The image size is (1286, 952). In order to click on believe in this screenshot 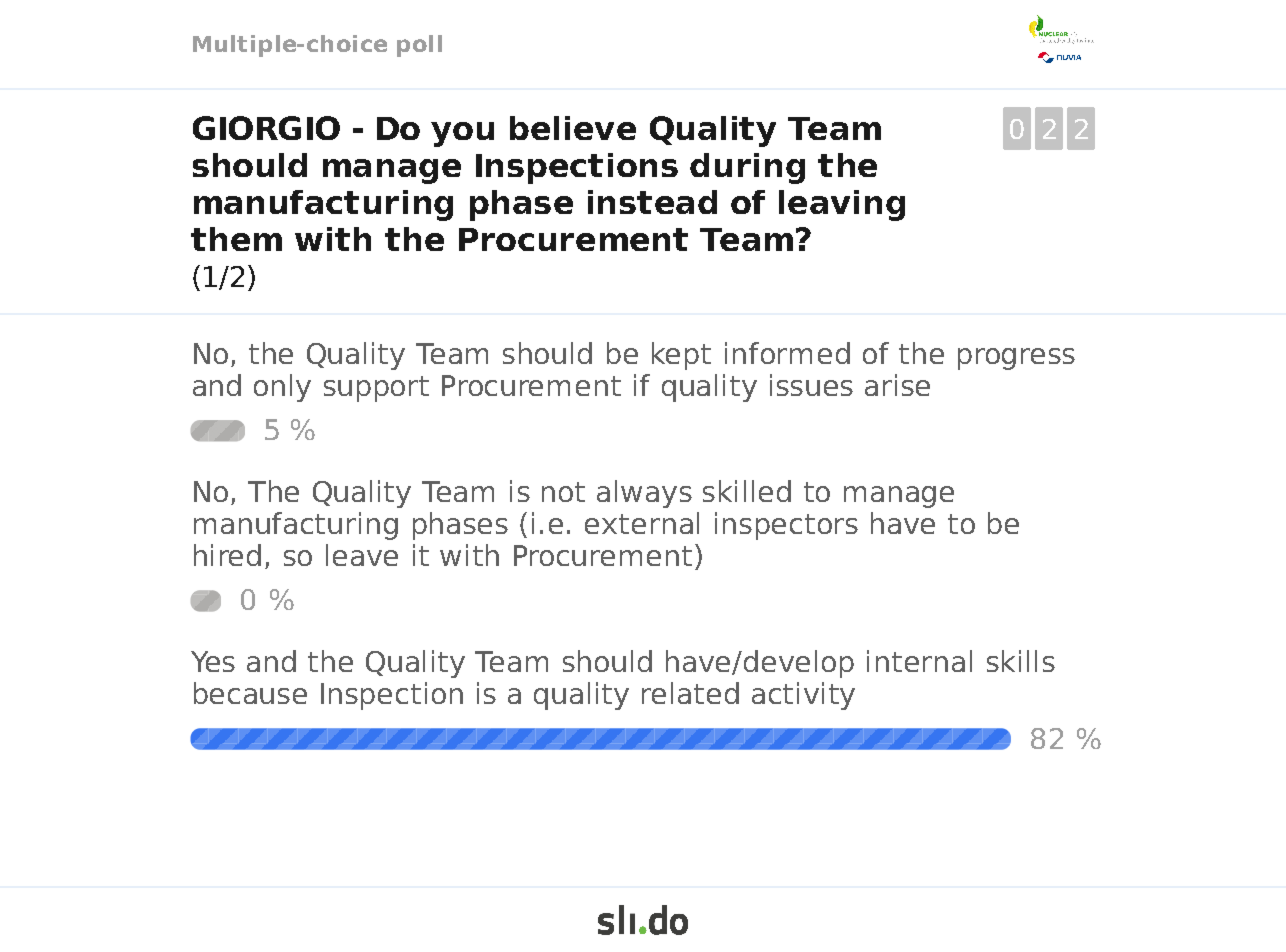, I will do `click(573, 128)`.
